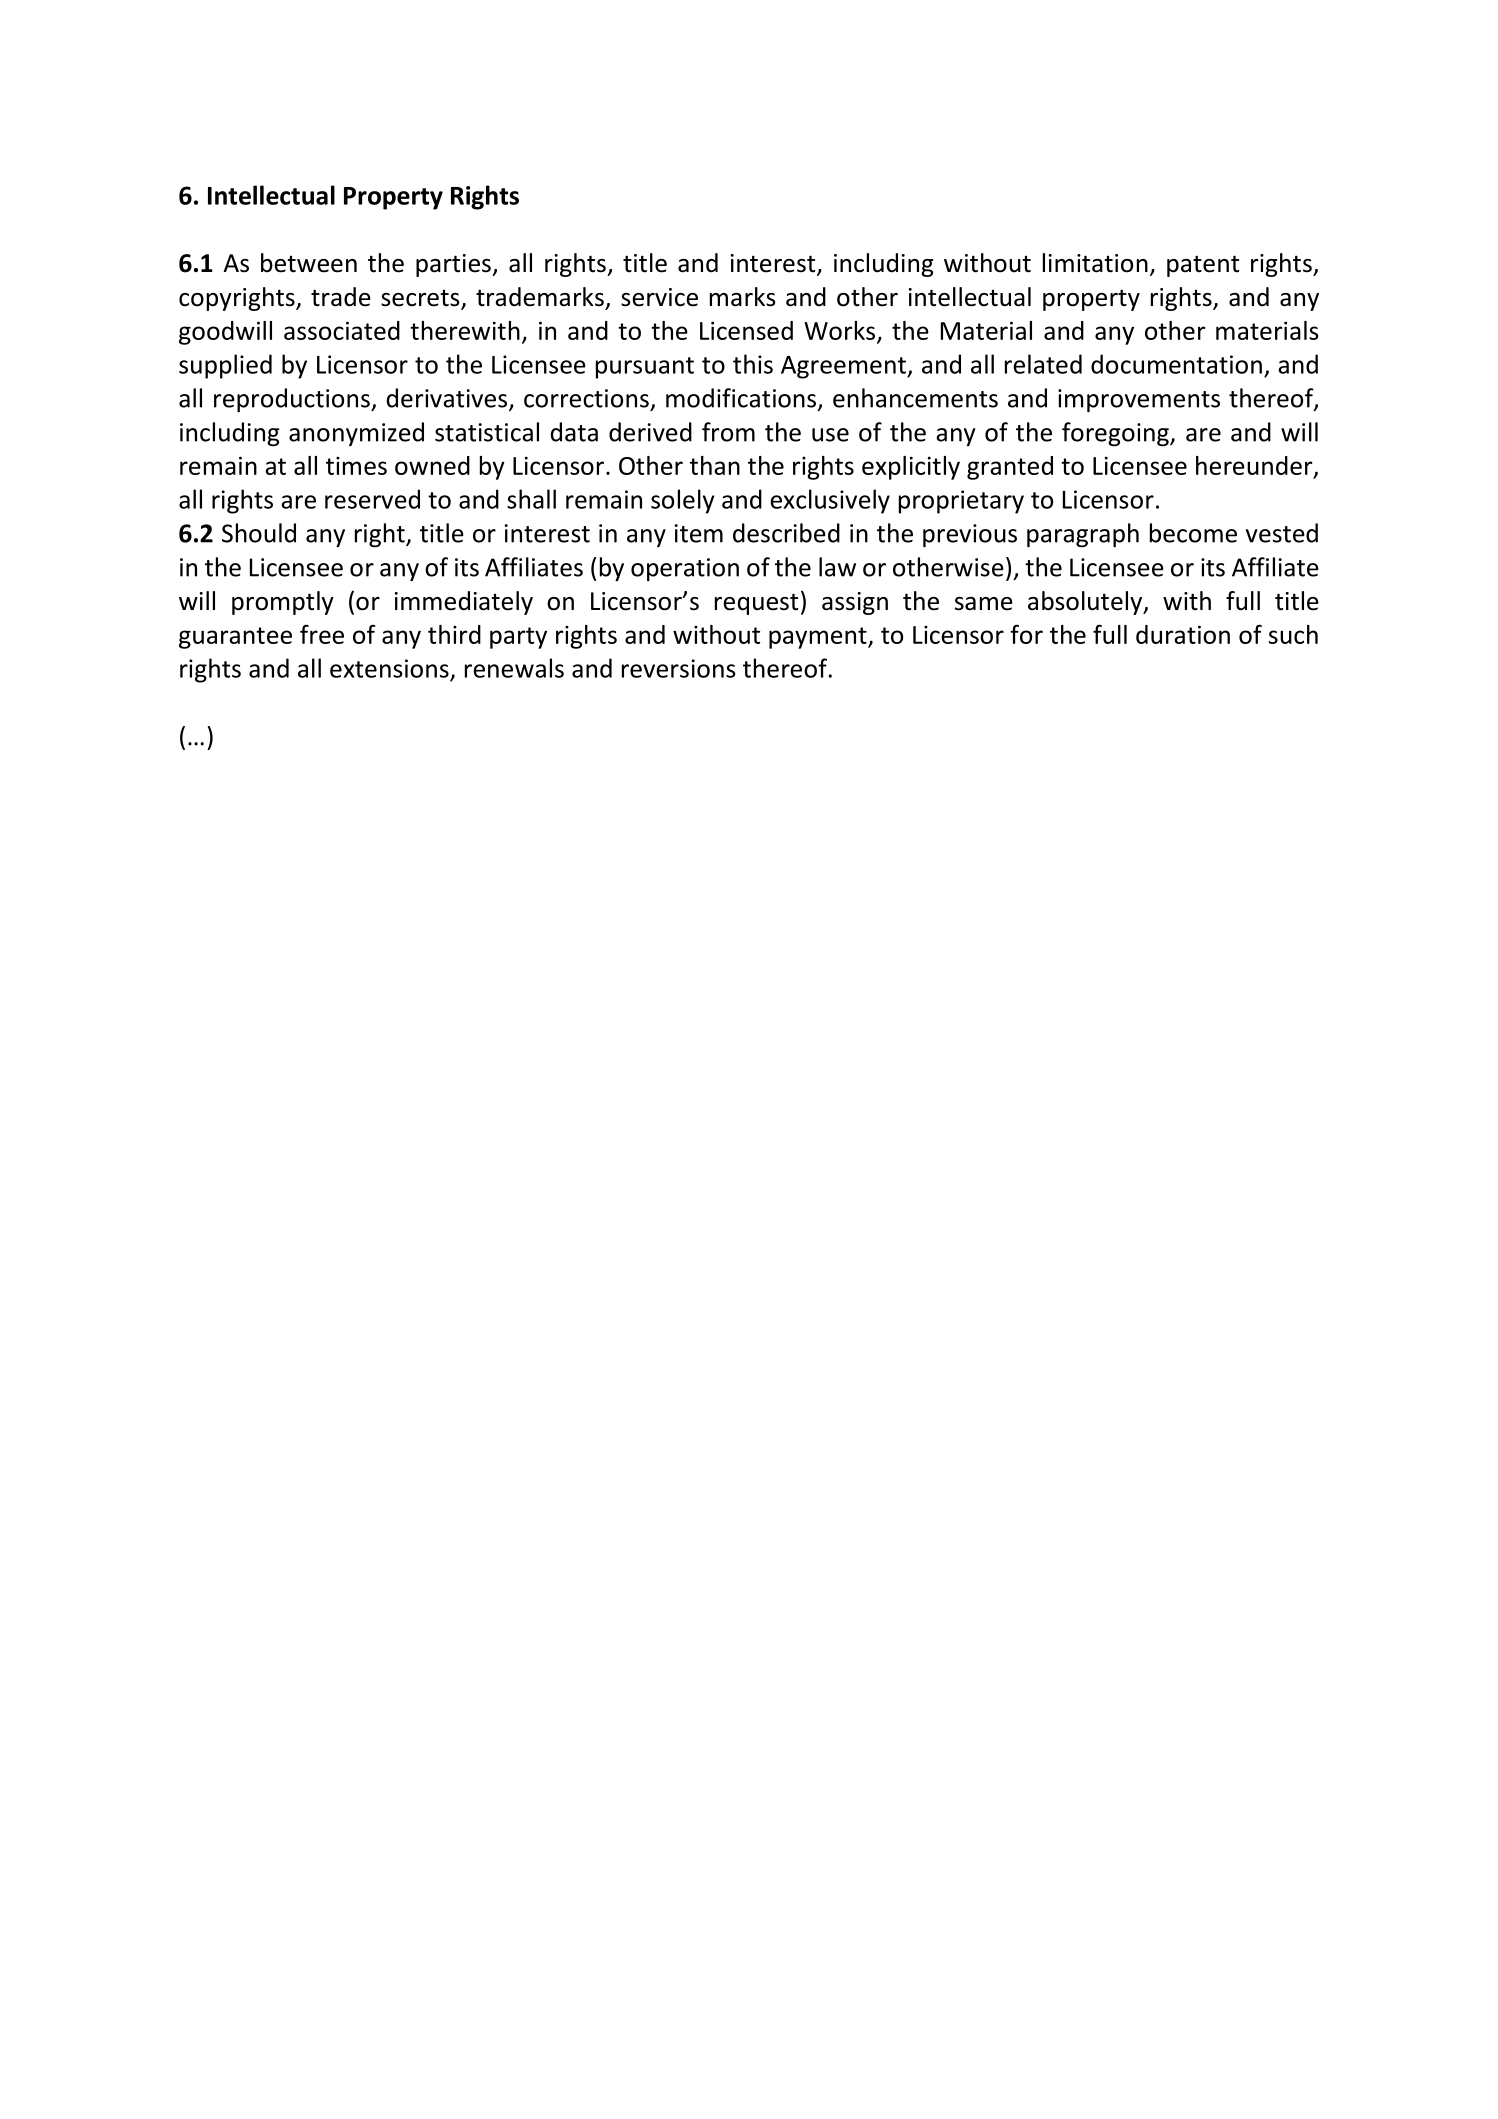  I want to click on service, so click(659, 297).
